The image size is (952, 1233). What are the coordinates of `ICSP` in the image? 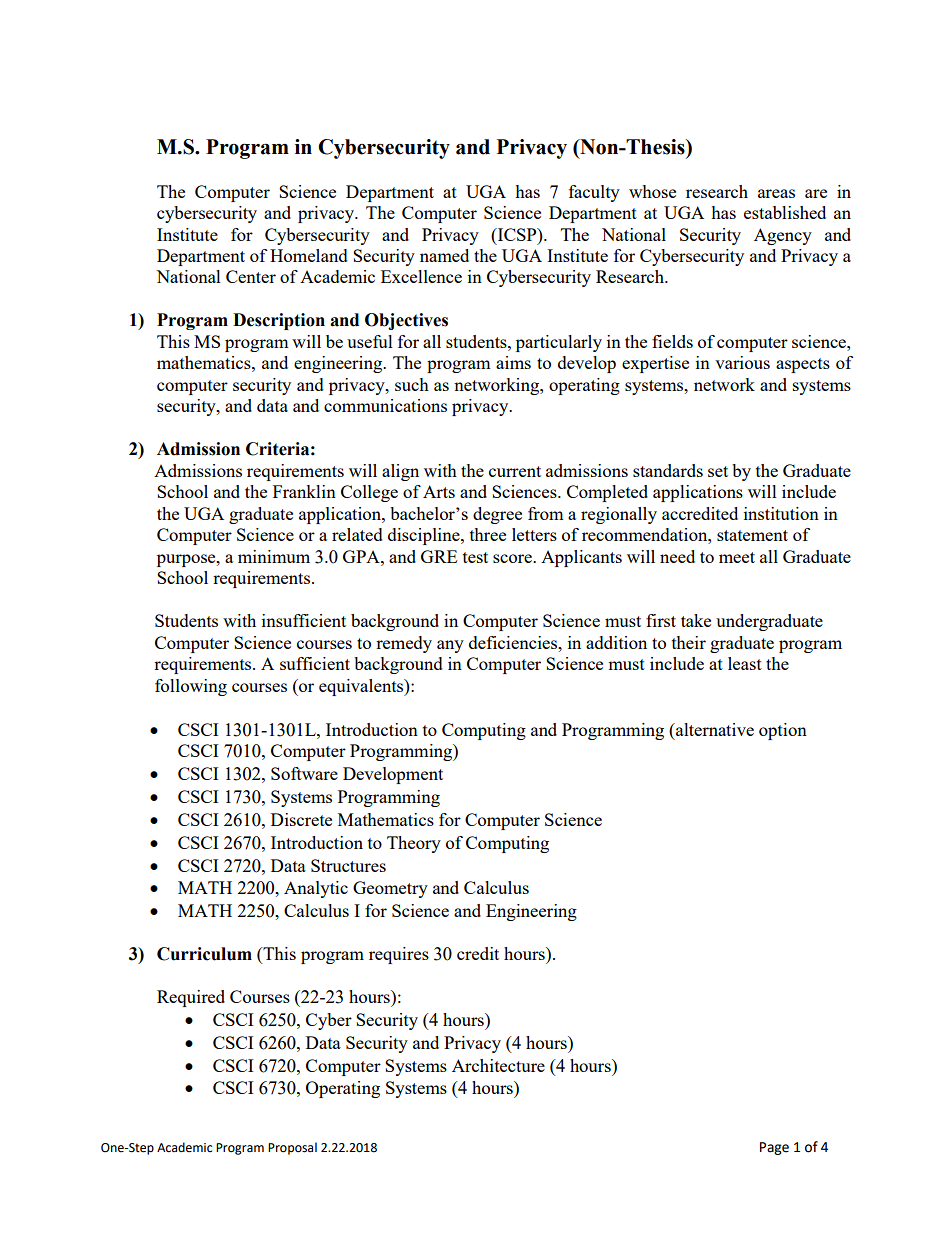 It's located at (517, 234).
